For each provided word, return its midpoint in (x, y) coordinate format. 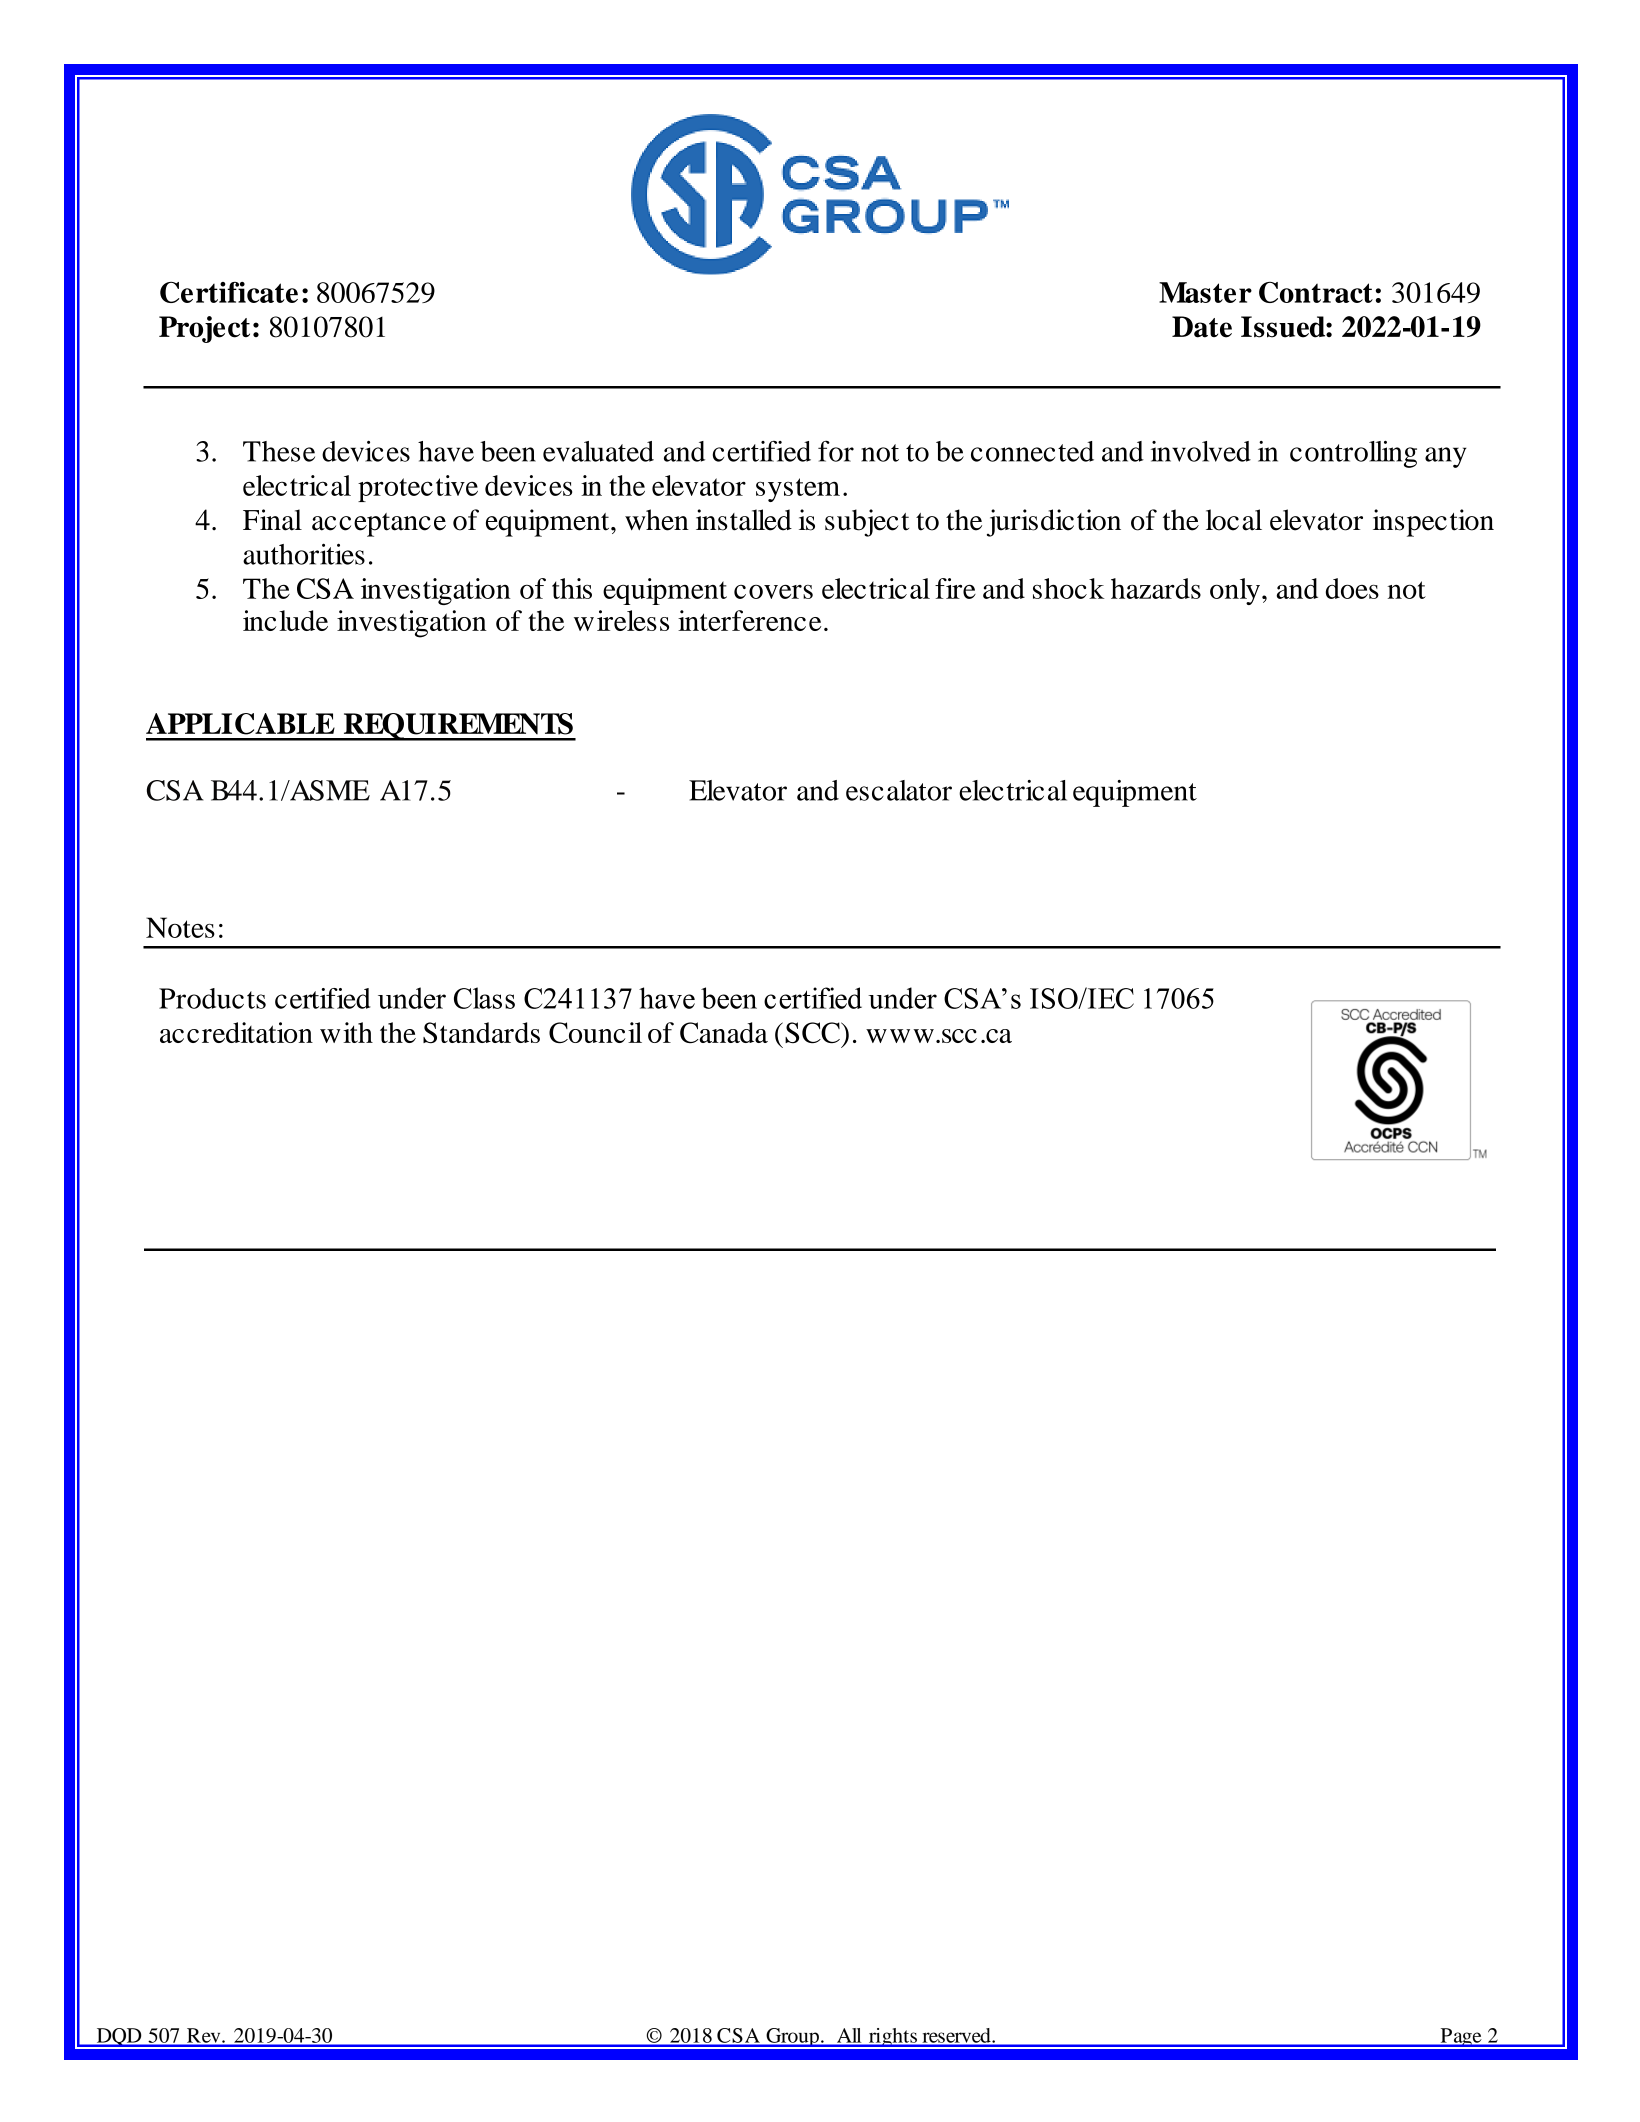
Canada (724, 1032)
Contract (1316, 292)
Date (1202, 327)
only (1235, 591)
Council (595, 1032)
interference (749, 620)
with (346, 1032)
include (285, 620)
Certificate (229, 292)
